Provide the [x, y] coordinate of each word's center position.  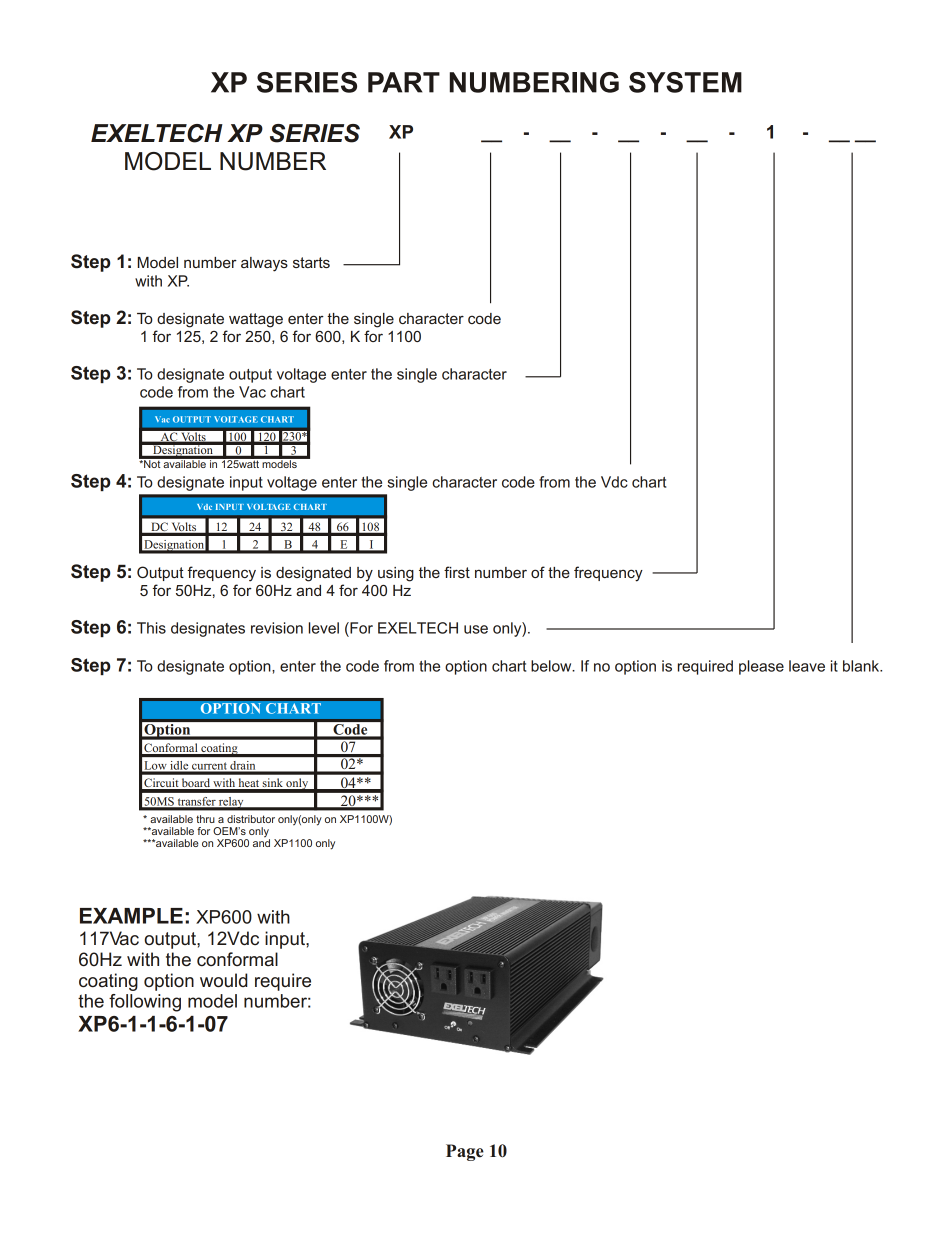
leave [807, 666]
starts [311, 262]
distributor [251, 819]
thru [205, 819]
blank [862, 666]
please [761, 667]
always [264, 264]
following [145, 1003]
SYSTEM [685, 82]
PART [404, 82]
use [476, 629]
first [457, 572]
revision [277, 628]
